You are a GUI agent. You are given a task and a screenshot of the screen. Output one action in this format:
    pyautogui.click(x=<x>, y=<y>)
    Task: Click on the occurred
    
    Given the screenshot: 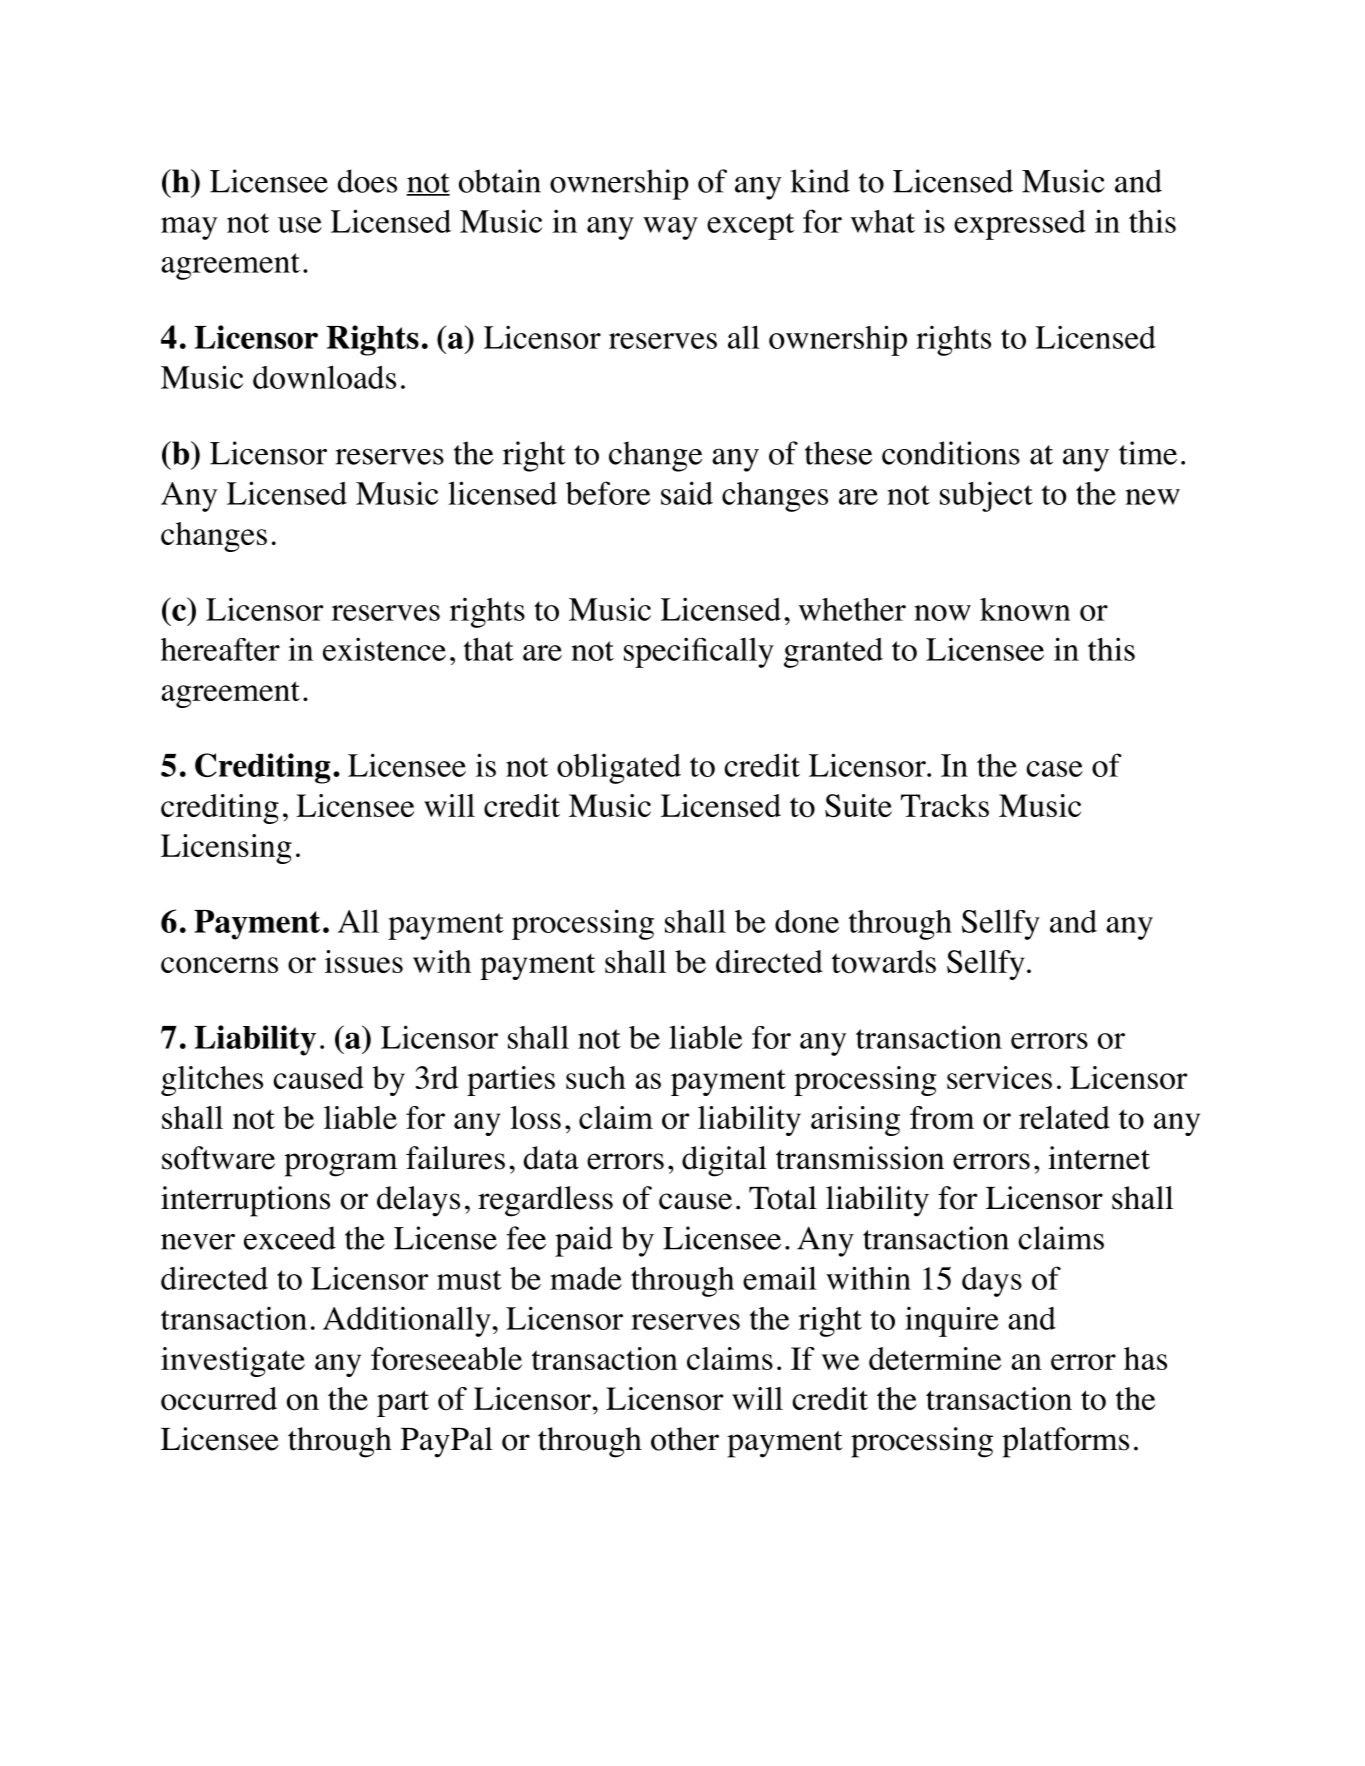 What is the action you would take?
    pyautogui.click(x=219, y=1399)
